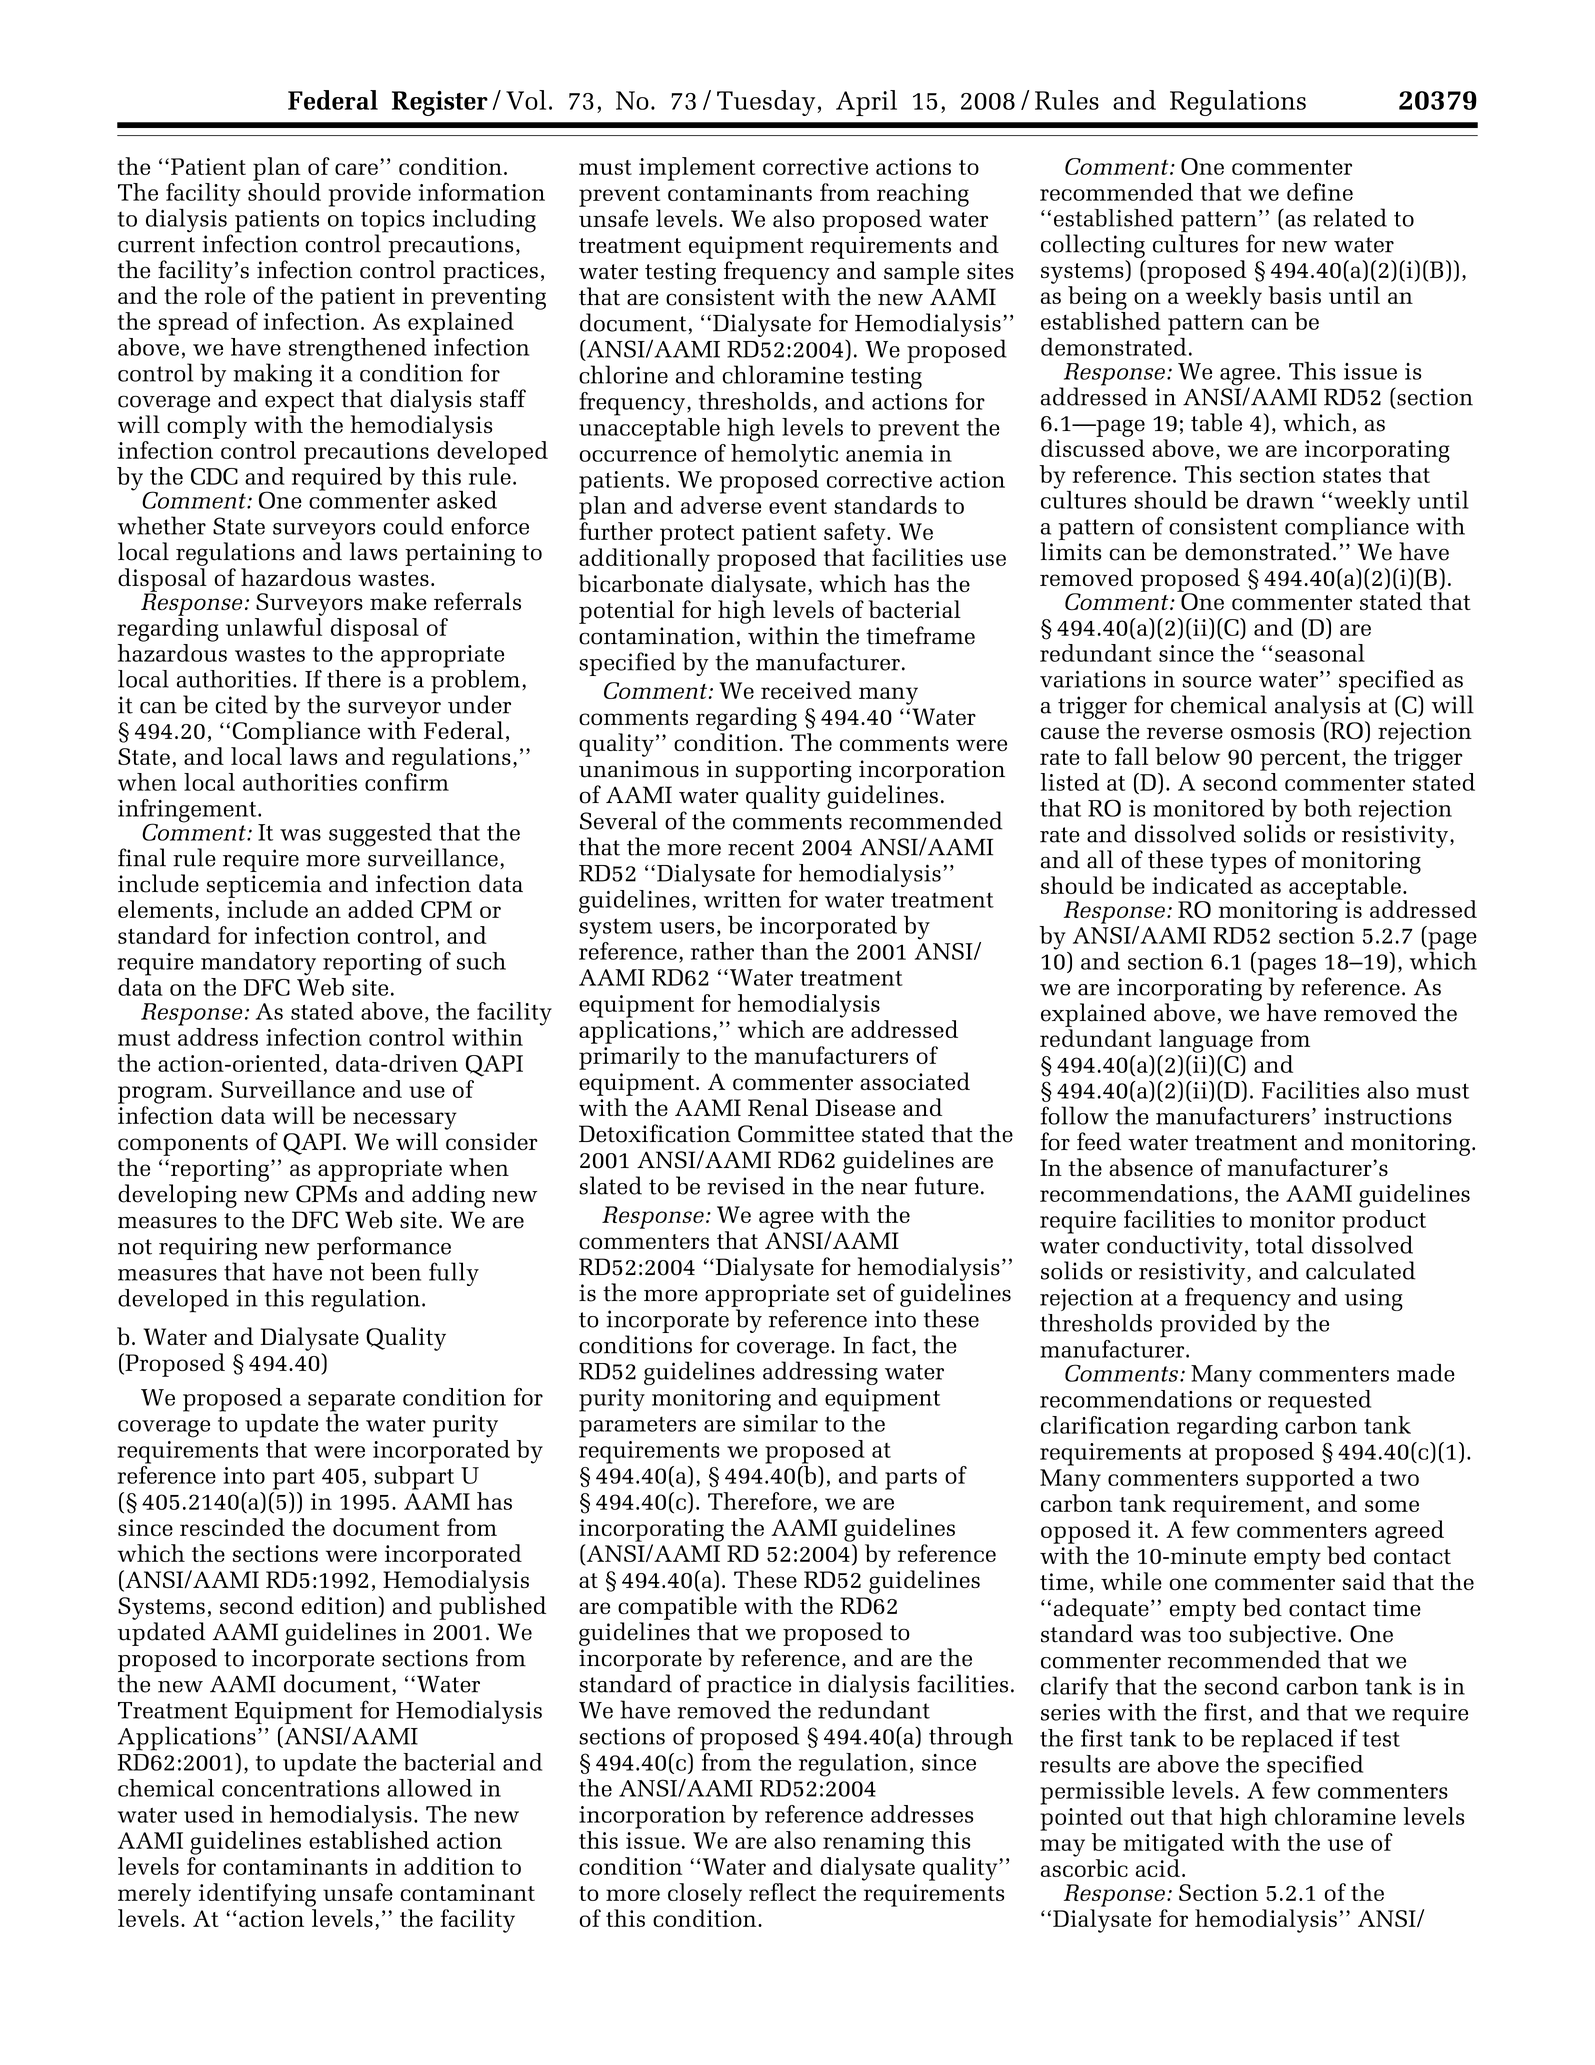 The height and width of the screenshot is (2065, 1595). What do you see at coordinates (241, 704) in the screenshot?
I see `cited` at bounding box center [241, 704].
